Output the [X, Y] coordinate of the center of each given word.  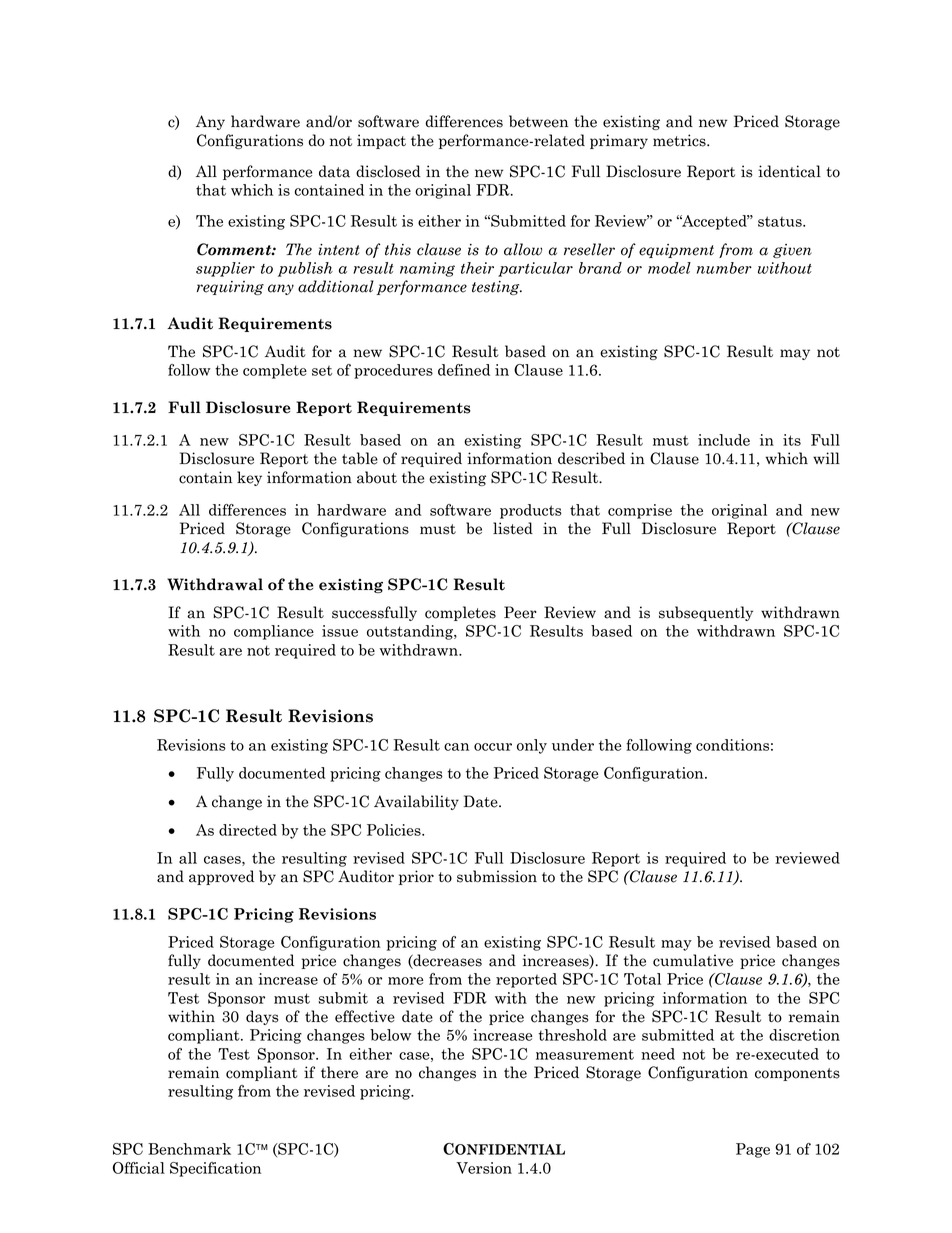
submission [497, 876]
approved [221, 877]
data [334, 171]
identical [789, 171]
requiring [230, 288]
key [249, 478]
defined [464, 370]
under [573, 745]
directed [248, 830]
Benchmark [189, 1149]
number [724, 268]
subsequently [706, 613]
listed [513, 528]
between [538, 121]
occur [493, 747]
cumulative [693, 960]
